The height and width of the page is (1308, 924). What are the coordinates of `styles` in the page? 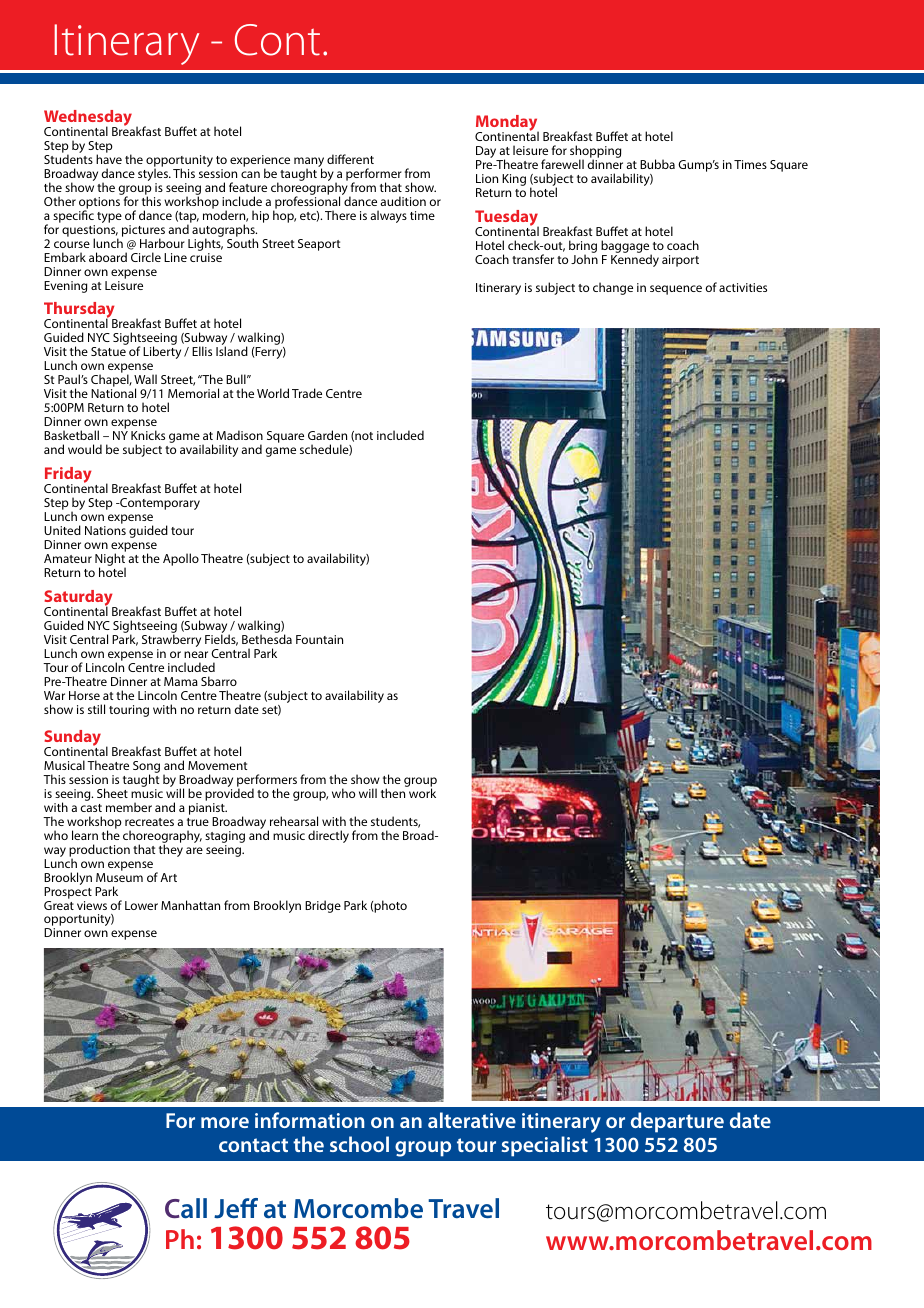 It's located at (154, 175).
